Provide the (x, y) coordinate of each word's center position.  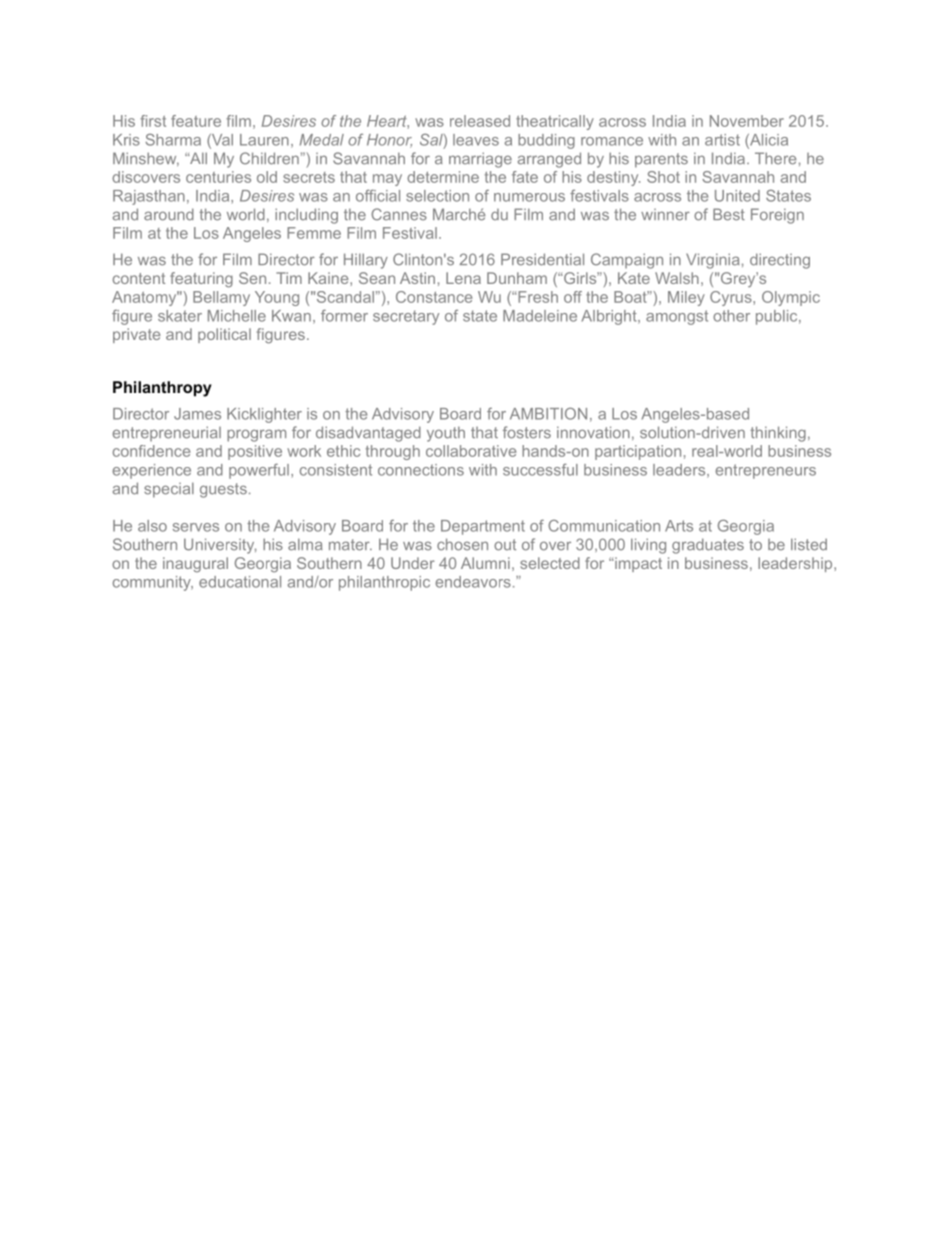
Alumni (485, 563)
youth (446, 434)
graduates (708, 546)
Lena (463, 278)
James (197, 414)
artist (722, 140)
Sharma (173, 140)
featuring (201, 280)
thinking (778, 434)
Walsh (677, 278)
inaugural (195, 565)
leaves (476, 140)
